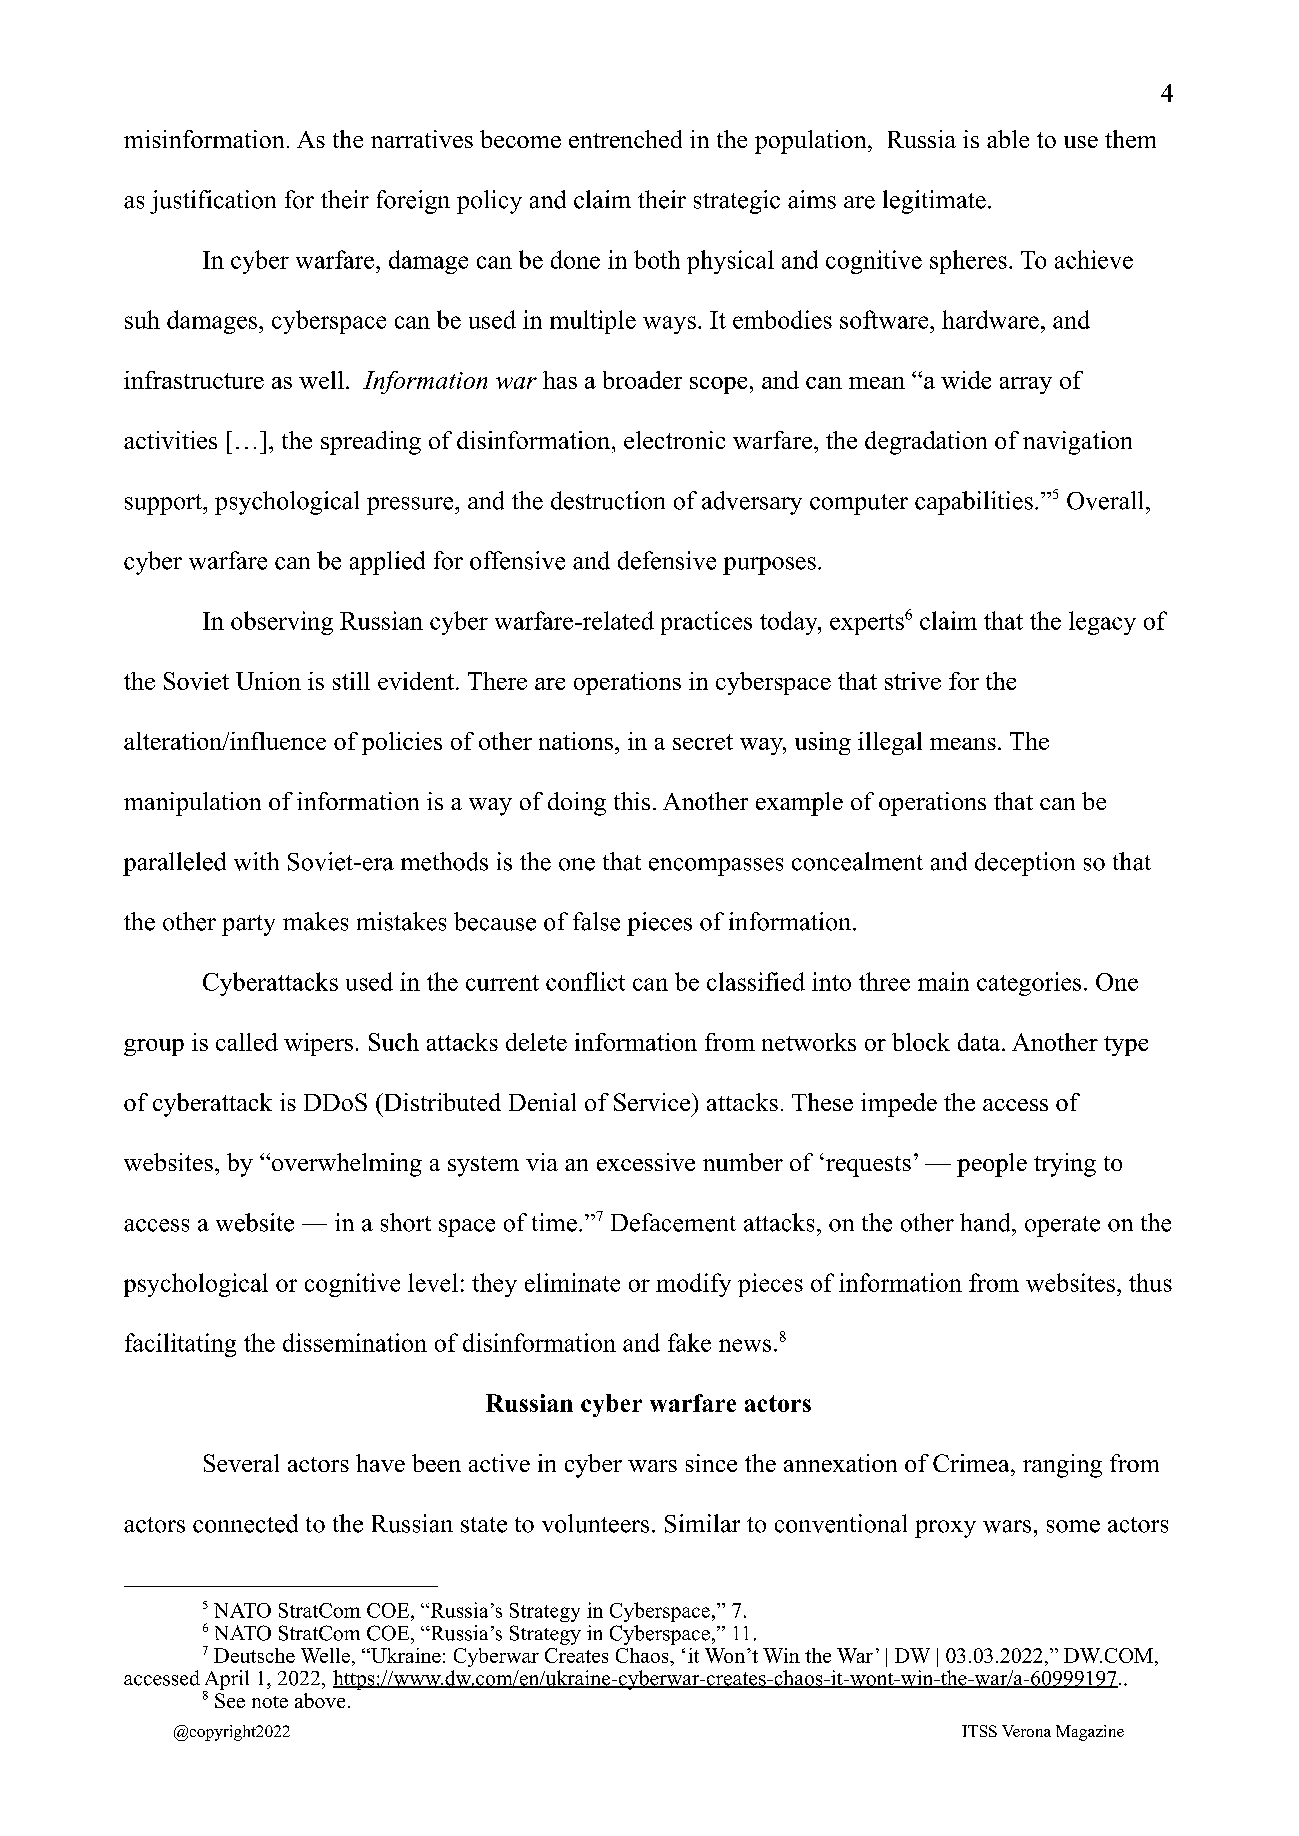 Image resolution: width=1299 pixels, height=1836 pixels. Describe the element at coordinates (270, 1702) in the page. I see `note` at that location.
